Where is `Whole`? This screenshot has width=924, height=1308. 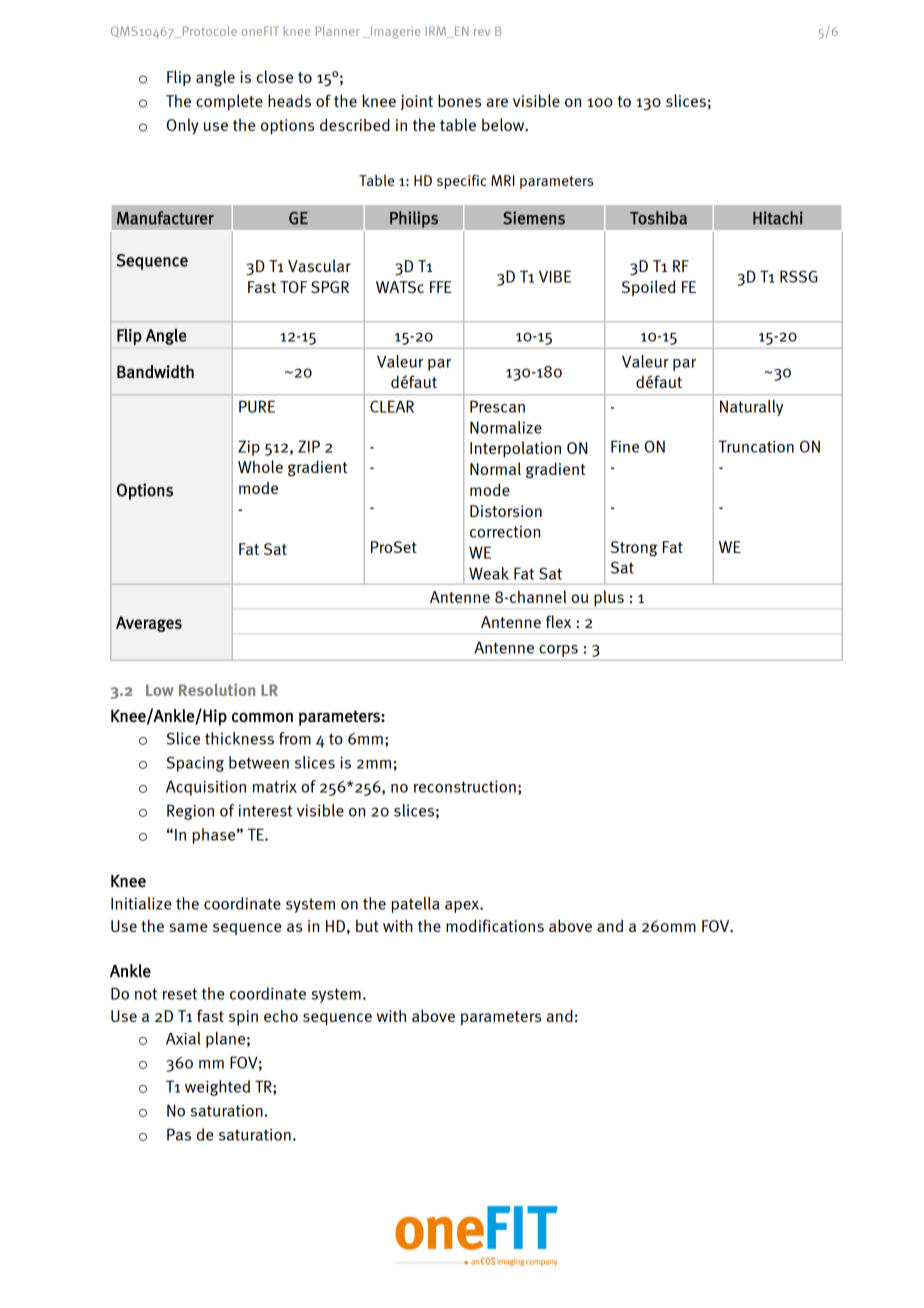 Whole is located at coordinates (260, 466).
